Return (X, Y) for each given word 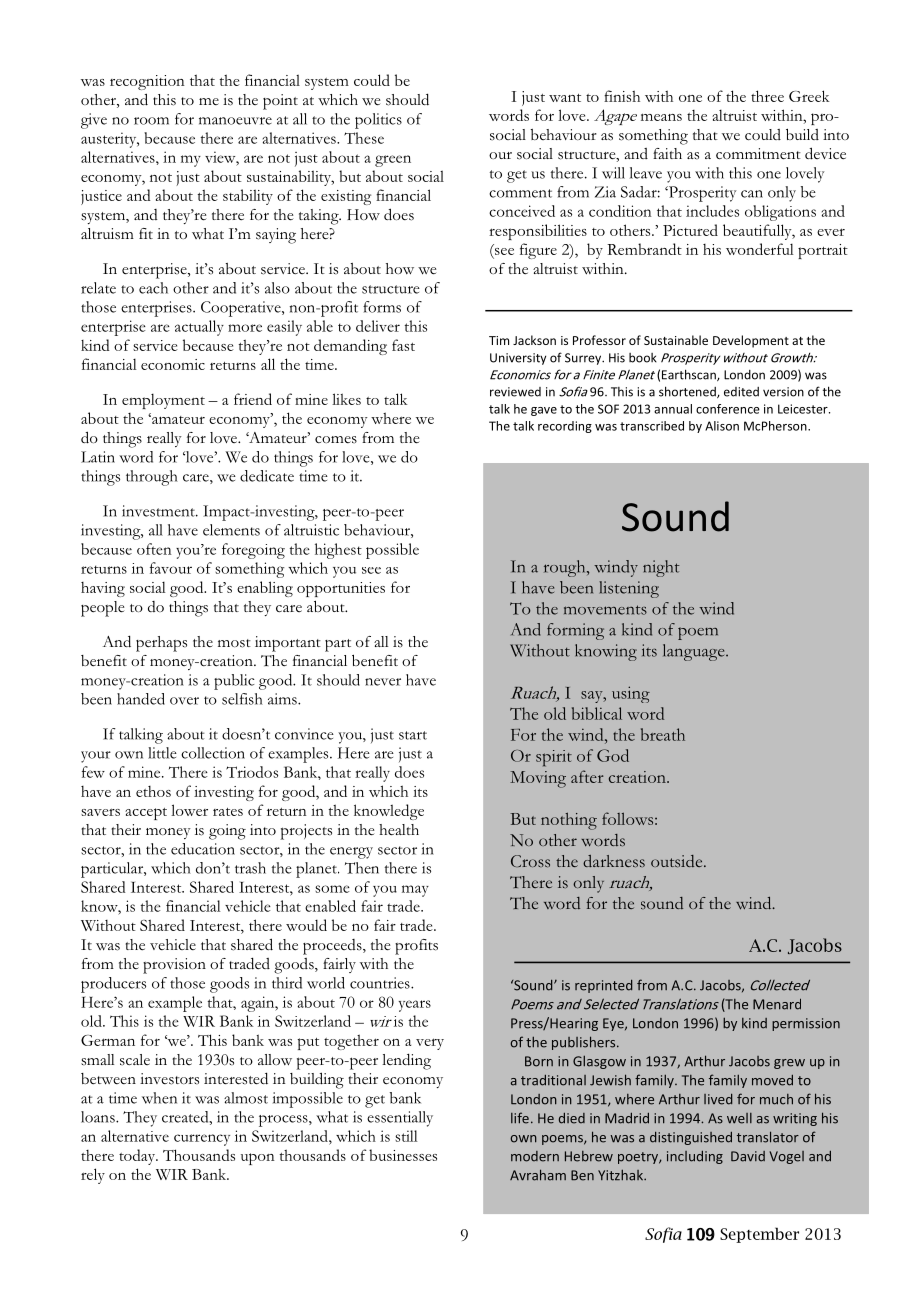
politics (378, 121)
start (413, 735)
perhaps (161, 644)
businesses (403, 1155)
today (138, 1157)
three (767, 96)
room (151, 121)
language (695, 652)
